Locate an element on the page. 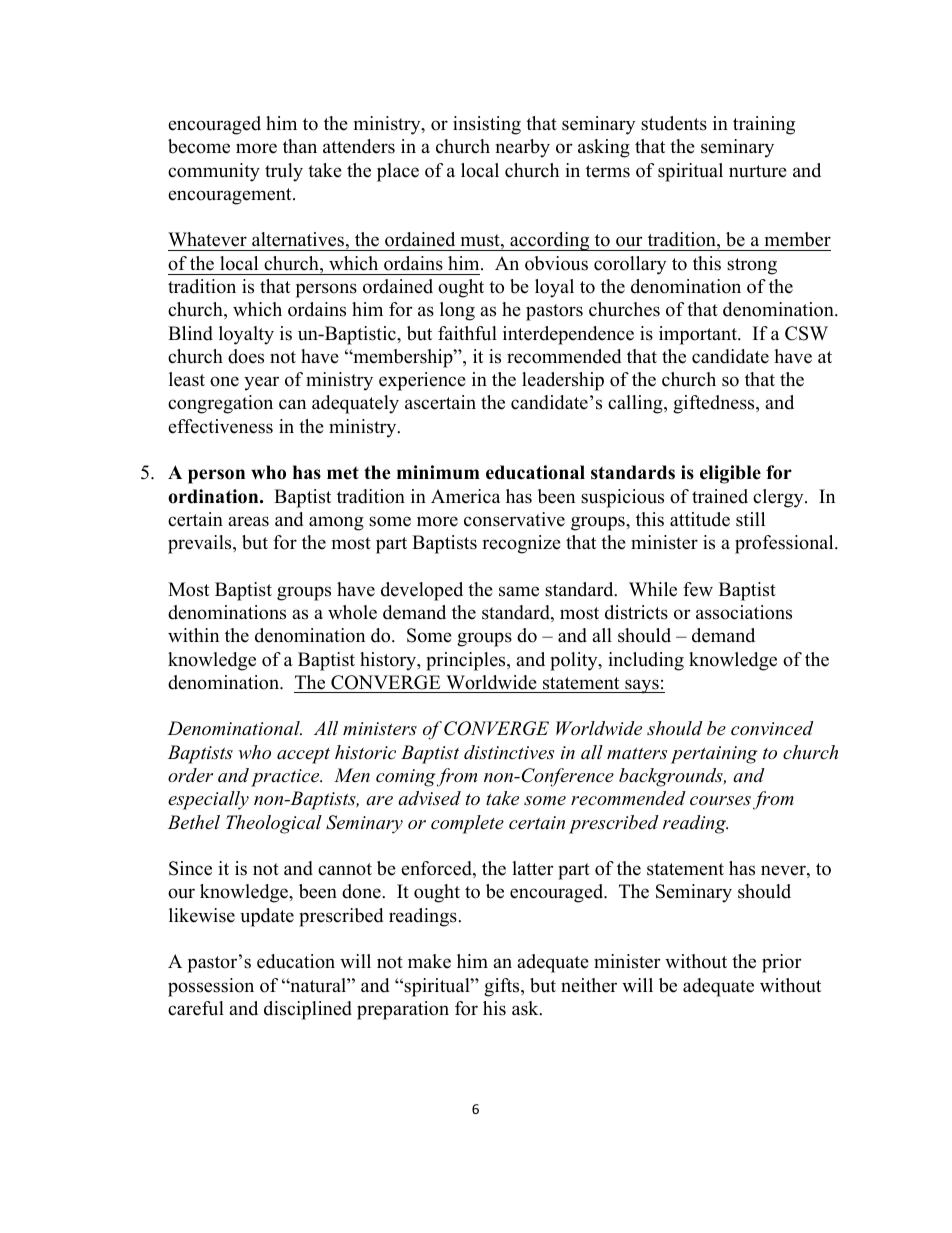 The image size is (952, 1233). effectiveness is located at coordinates (220, 426).
